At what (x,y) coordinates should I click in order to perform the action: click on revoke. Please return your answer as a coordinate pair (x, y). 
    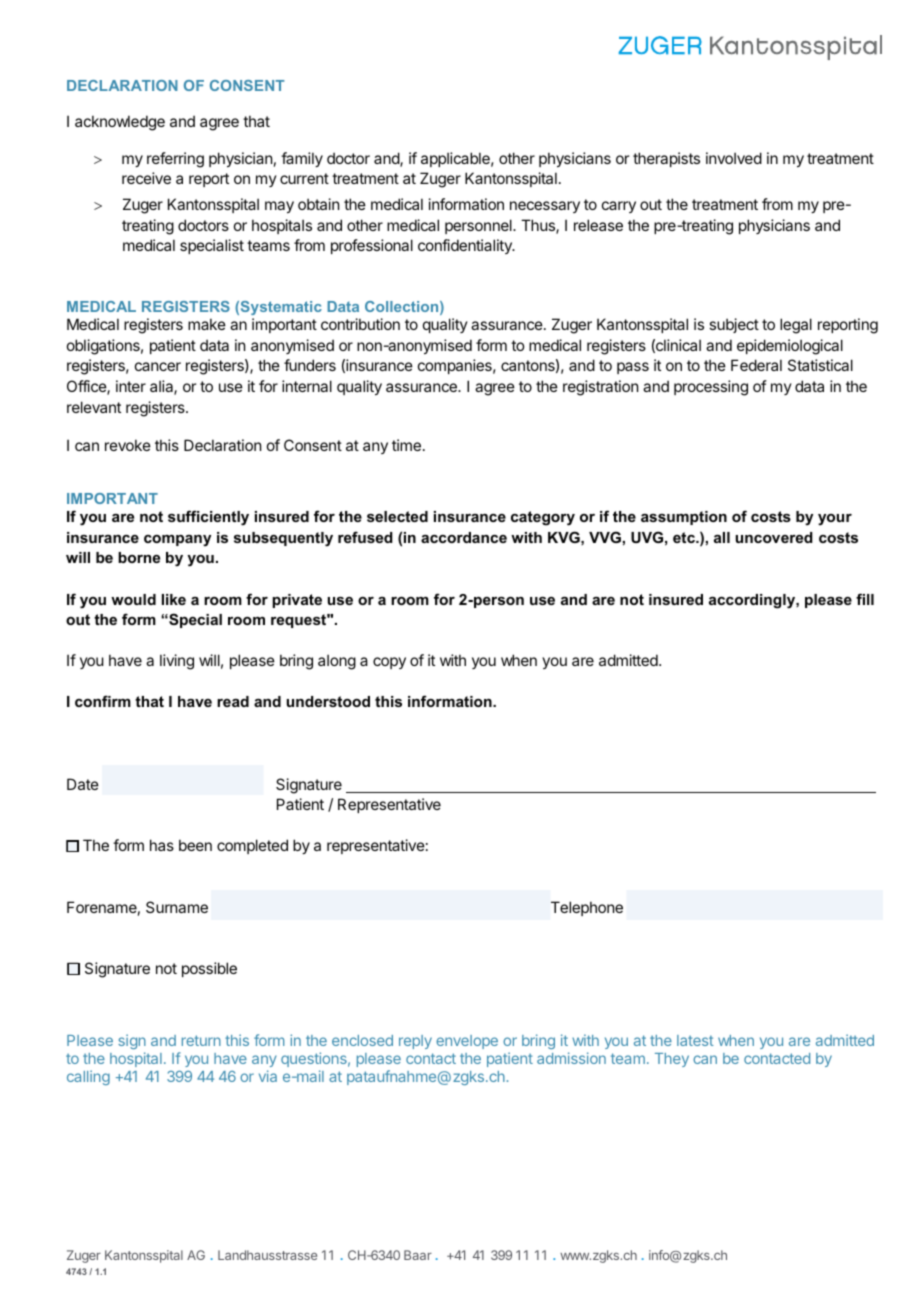
    Looking at the image, I should click on (128, 445).
